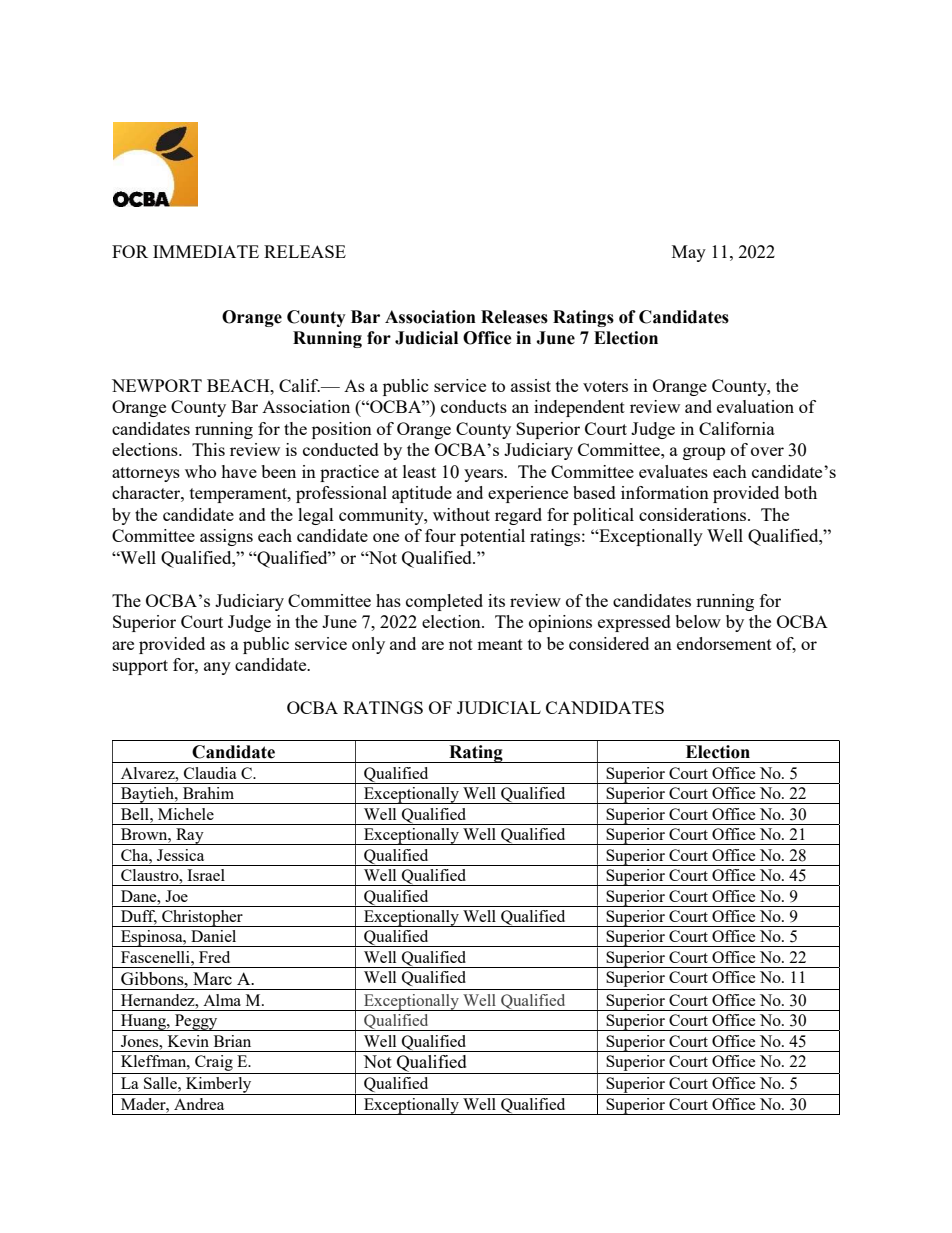 The width and height of the screenshot is (952, 1233). Describe the element at coordinates (724, 643) in the screenshot. I see `endorsement` at that location.
